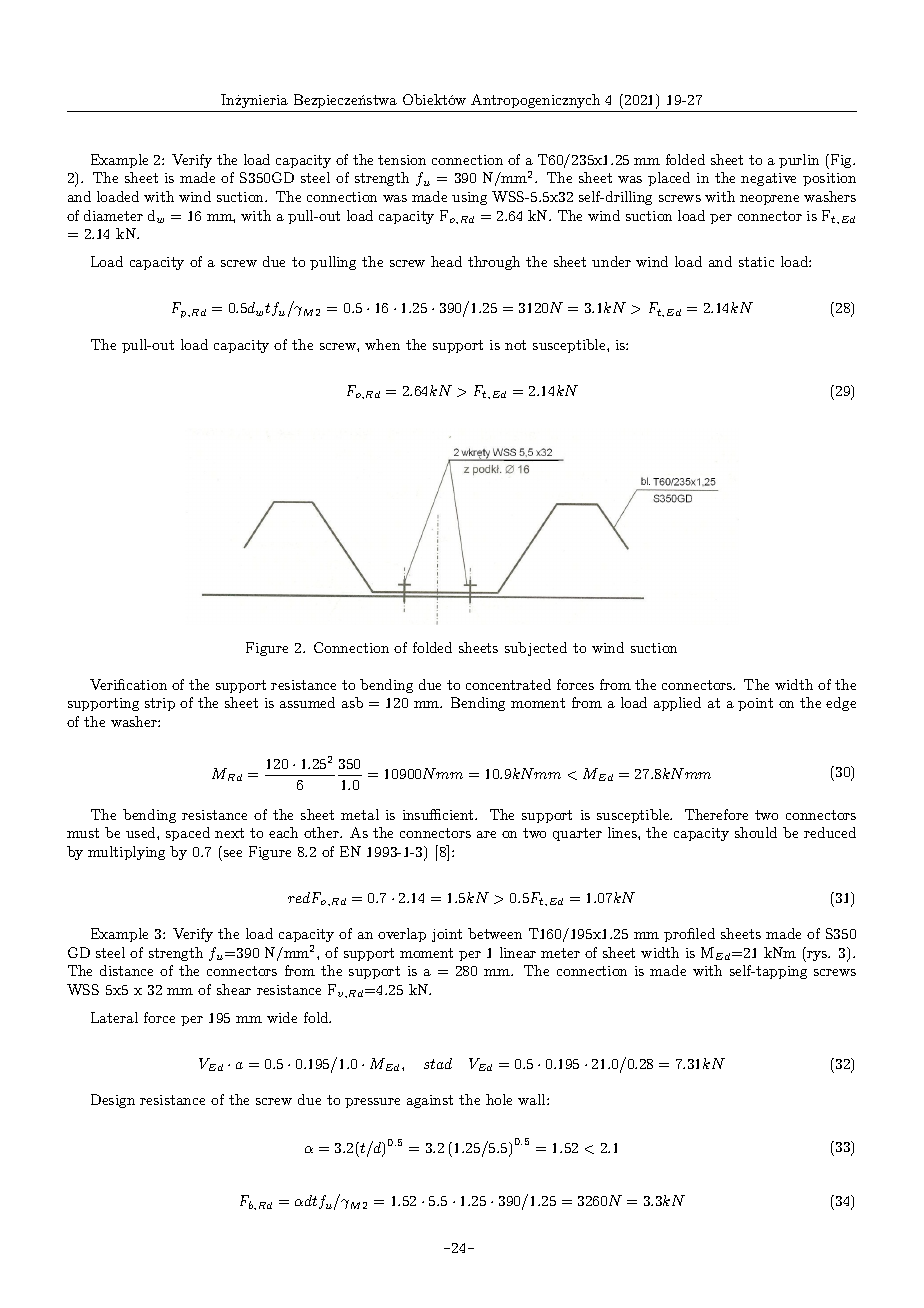 The width and height of the screenshot is (924, 1308). What do you see at coordinates (469, 198) in the screenshot?
I see `using` at bounding box center [469, 198].
